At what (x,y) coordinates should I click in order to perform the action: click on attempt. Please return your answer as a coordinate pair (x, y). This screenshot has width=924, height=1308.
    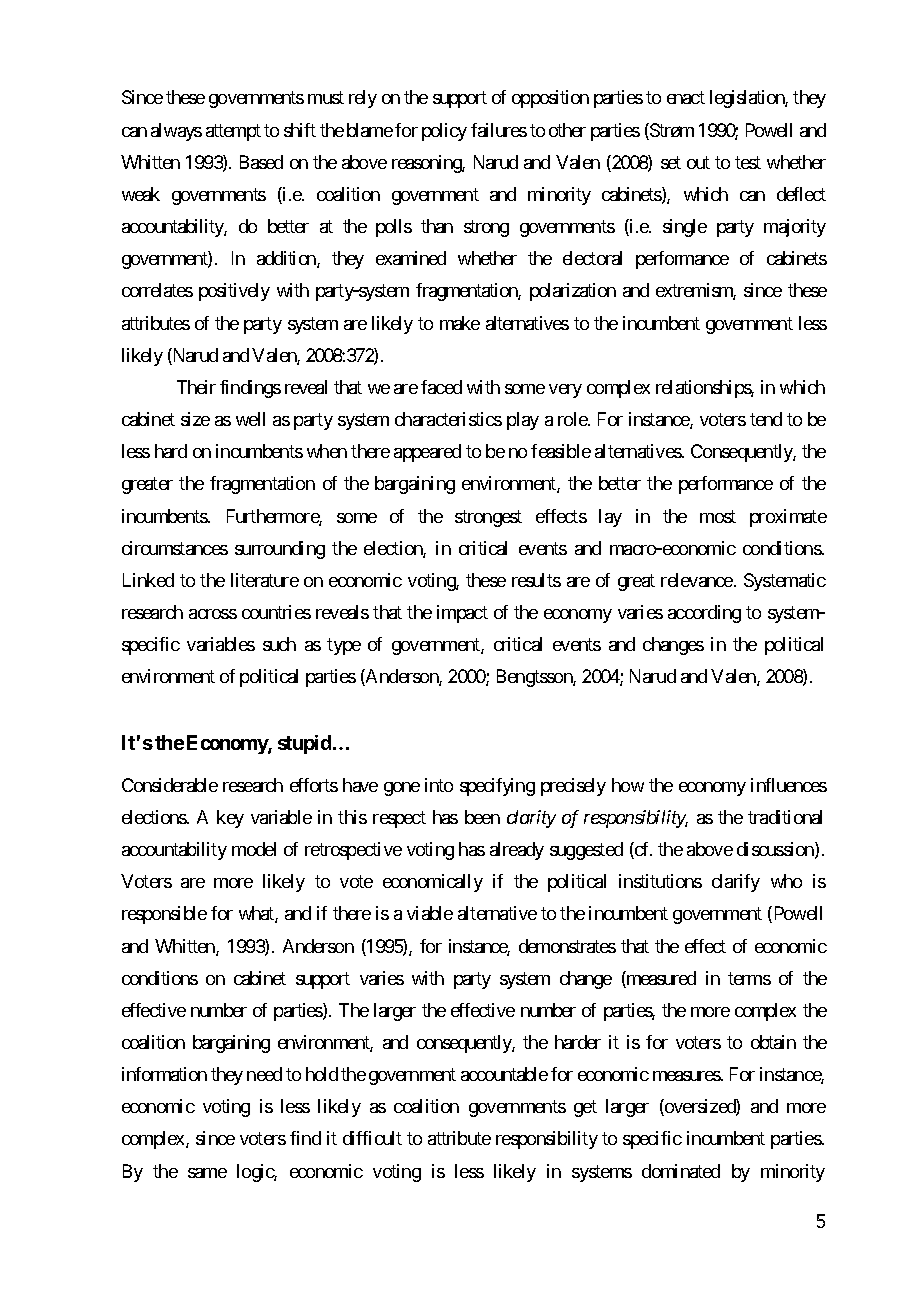
    Looking at the image, I should click on (233, 132).
